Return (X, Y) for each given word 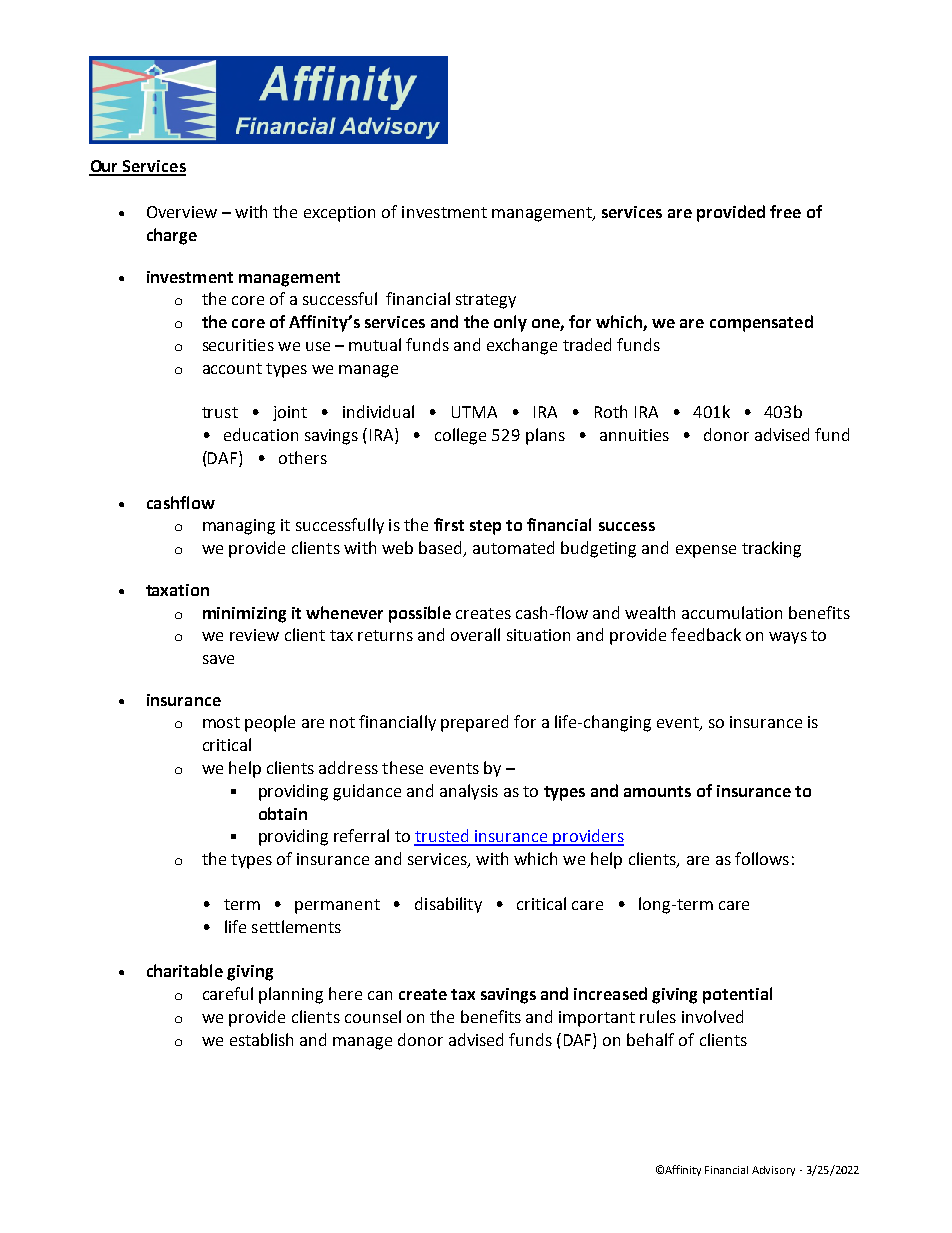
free (785, 211)
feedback (706, 634)
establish (261, 1039)
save (218, 659)
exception (339, 214)
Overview (182, 212)
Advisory (773, 1171)
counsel (373, 1016)
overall (475, 634)
